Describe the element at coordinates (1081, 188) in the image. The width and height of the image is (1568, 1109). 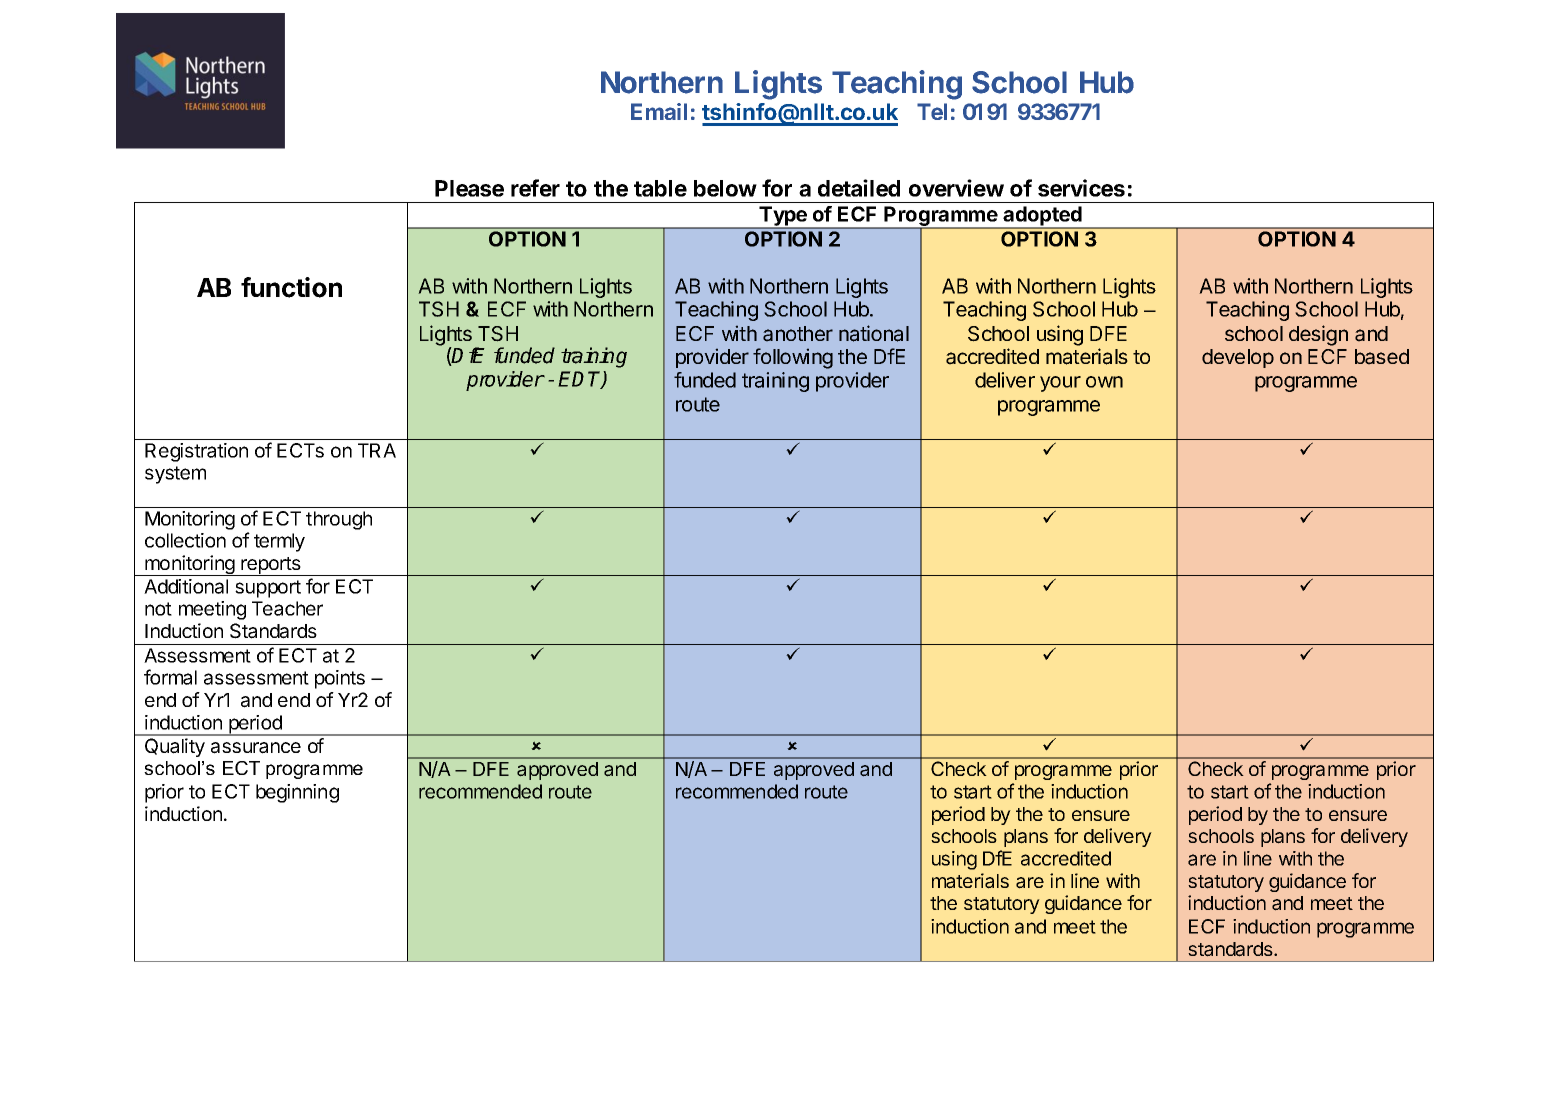
I see `services` at that location.
